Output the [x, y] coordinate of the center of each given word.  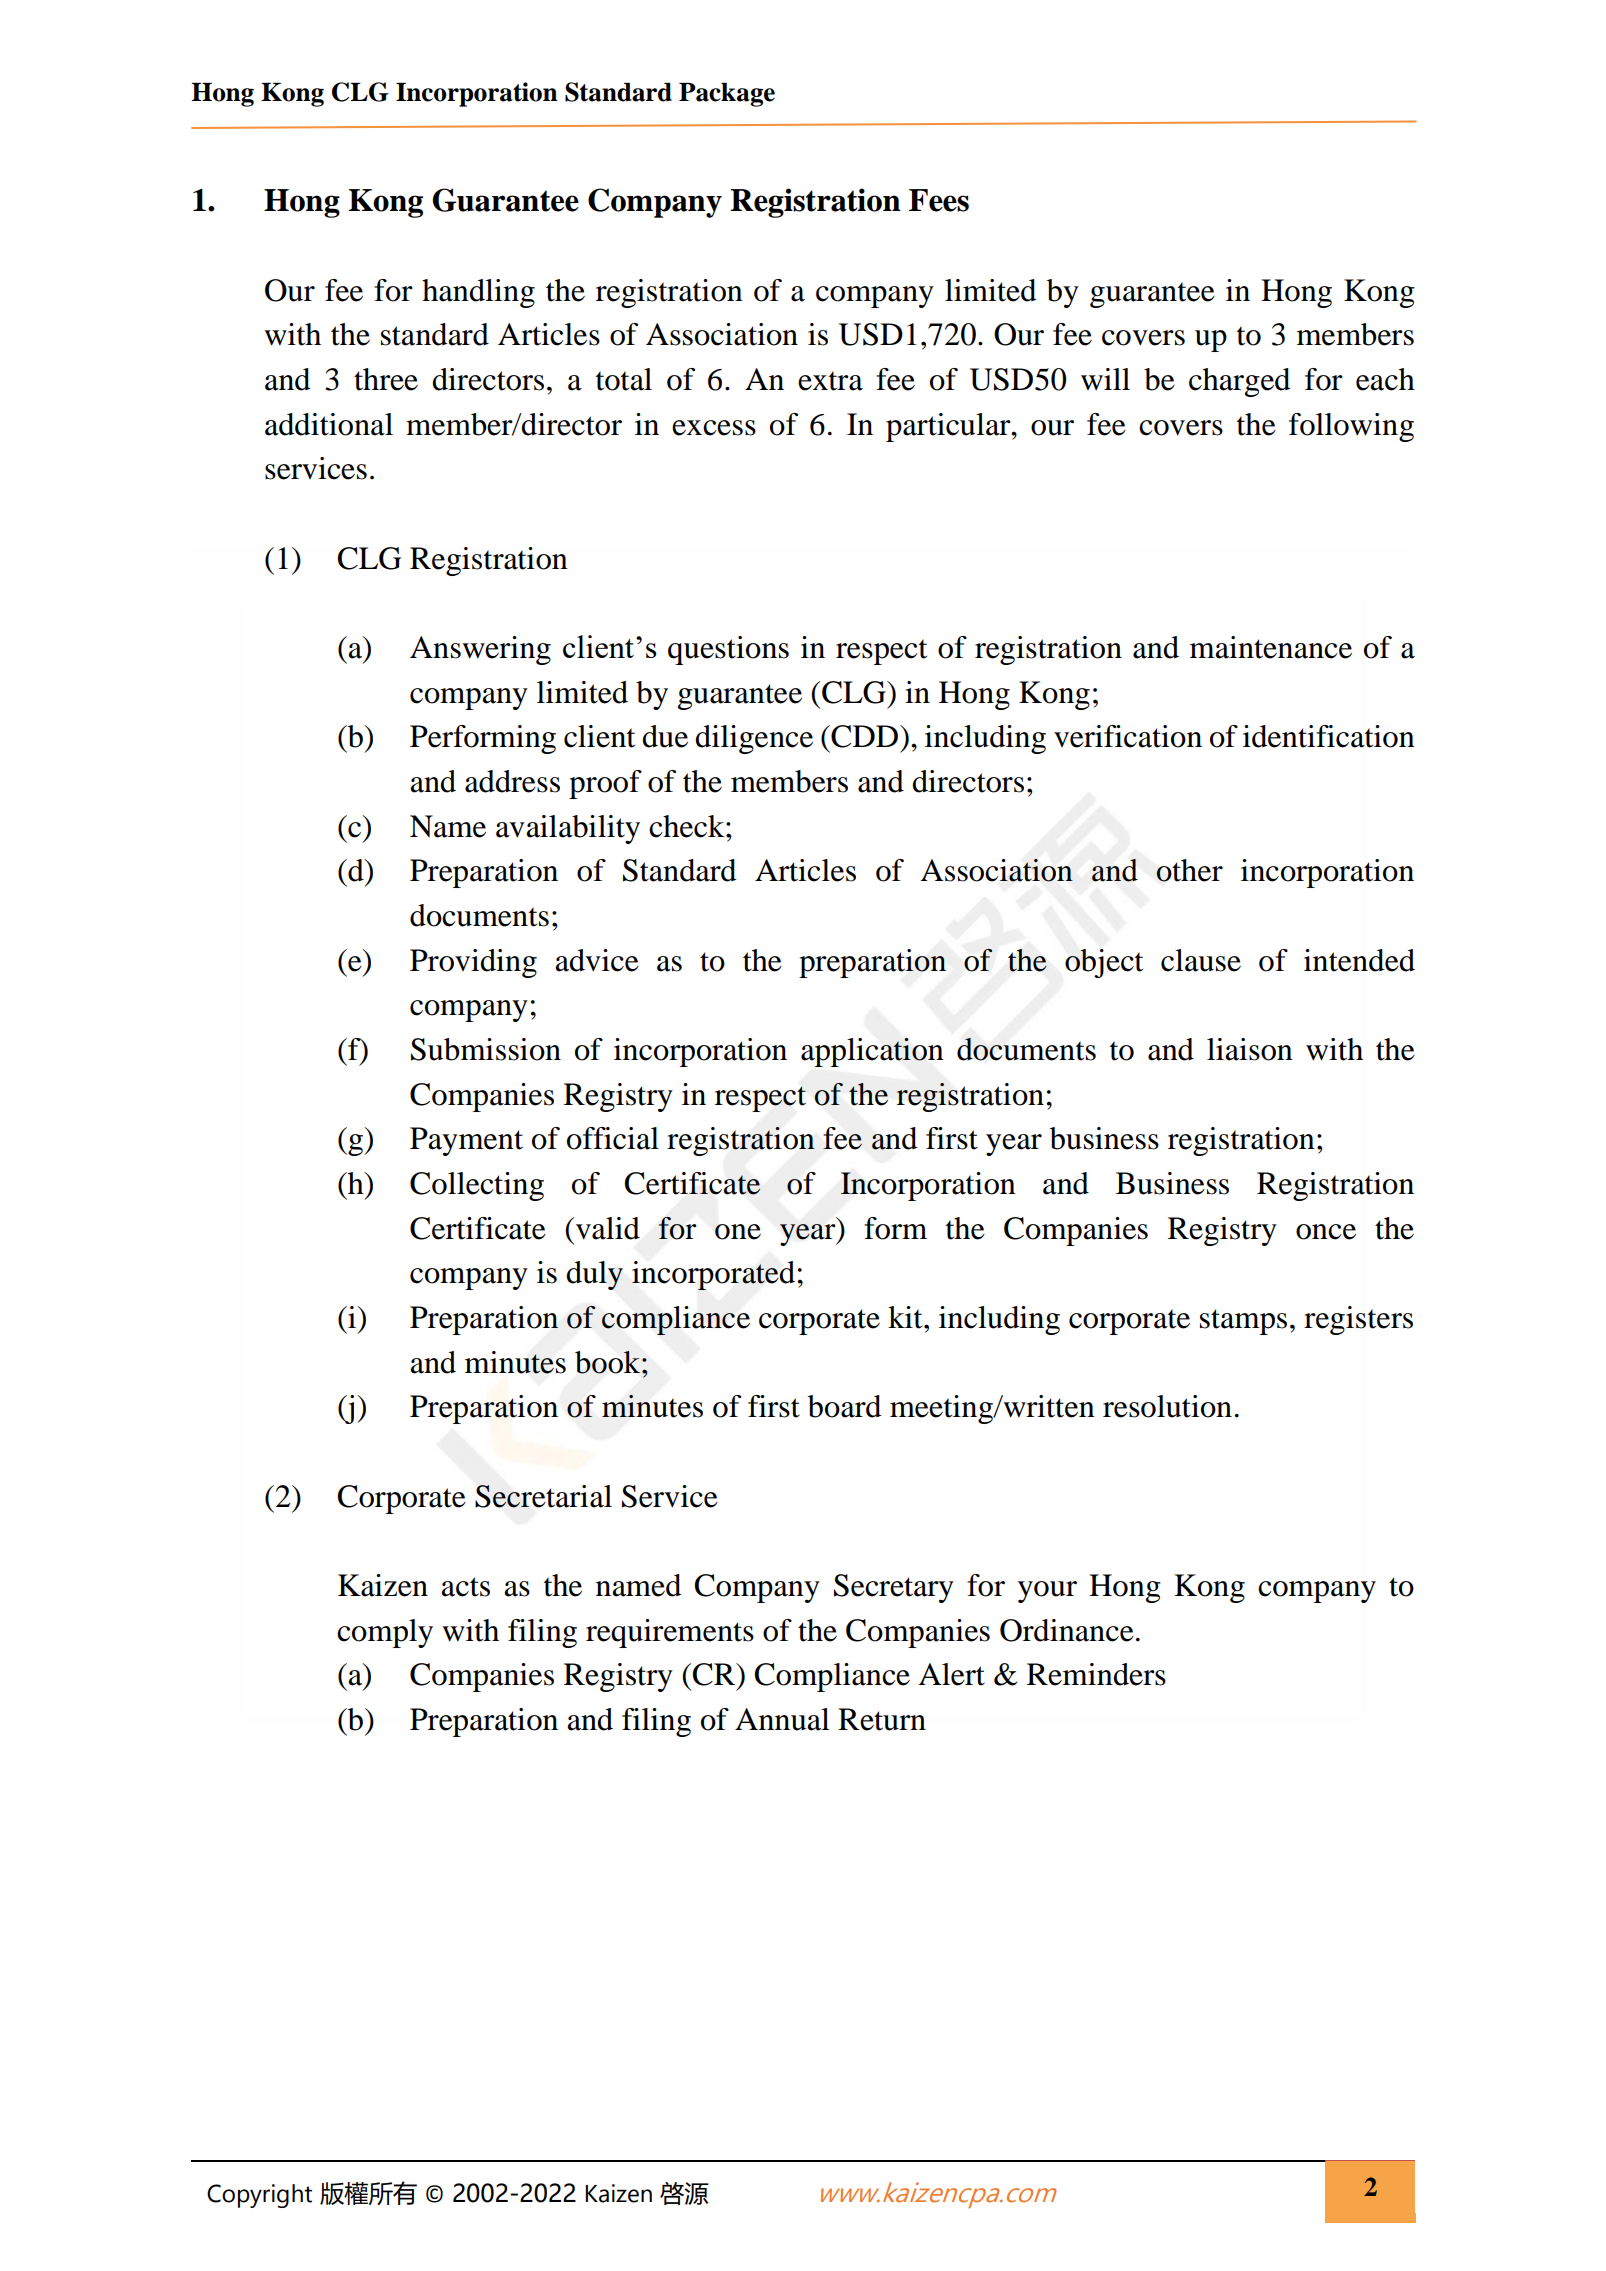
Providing [473, 963]
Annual [782, 1719]
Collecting [477, 1186]
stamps [1243, 1322]
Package [727, 95]
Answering [480, 650]
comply [385, 1633]
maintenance [1271, 647]
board [844, 1406]
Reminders [1096, 1674]
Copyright [259, 2196]
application [872, 1052]
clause [1201, 960]
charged [1239, 382]
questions [728, 650]
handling [478, 293]
